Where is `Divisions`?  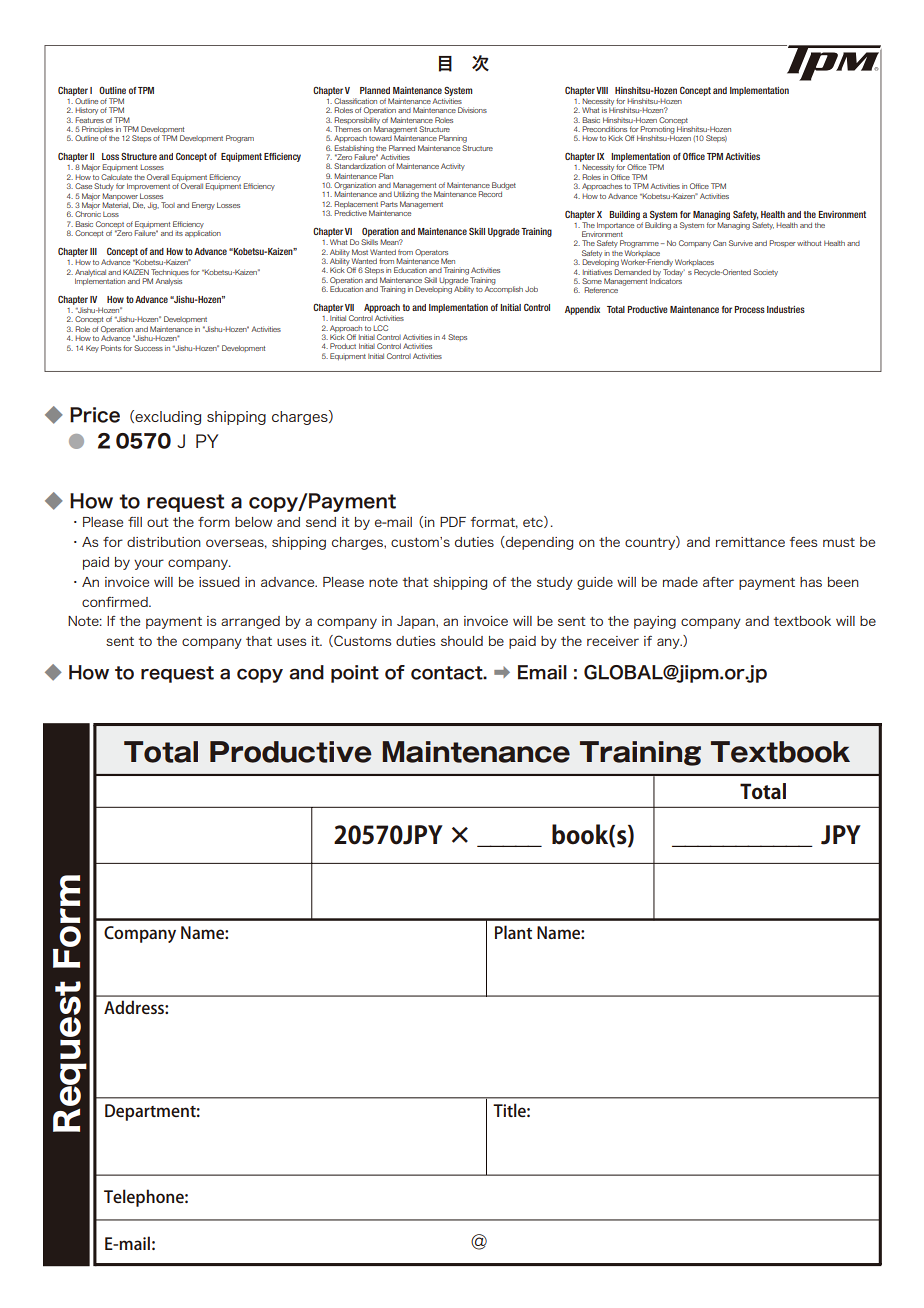
Divisions is located at coordinates (472, 110).
